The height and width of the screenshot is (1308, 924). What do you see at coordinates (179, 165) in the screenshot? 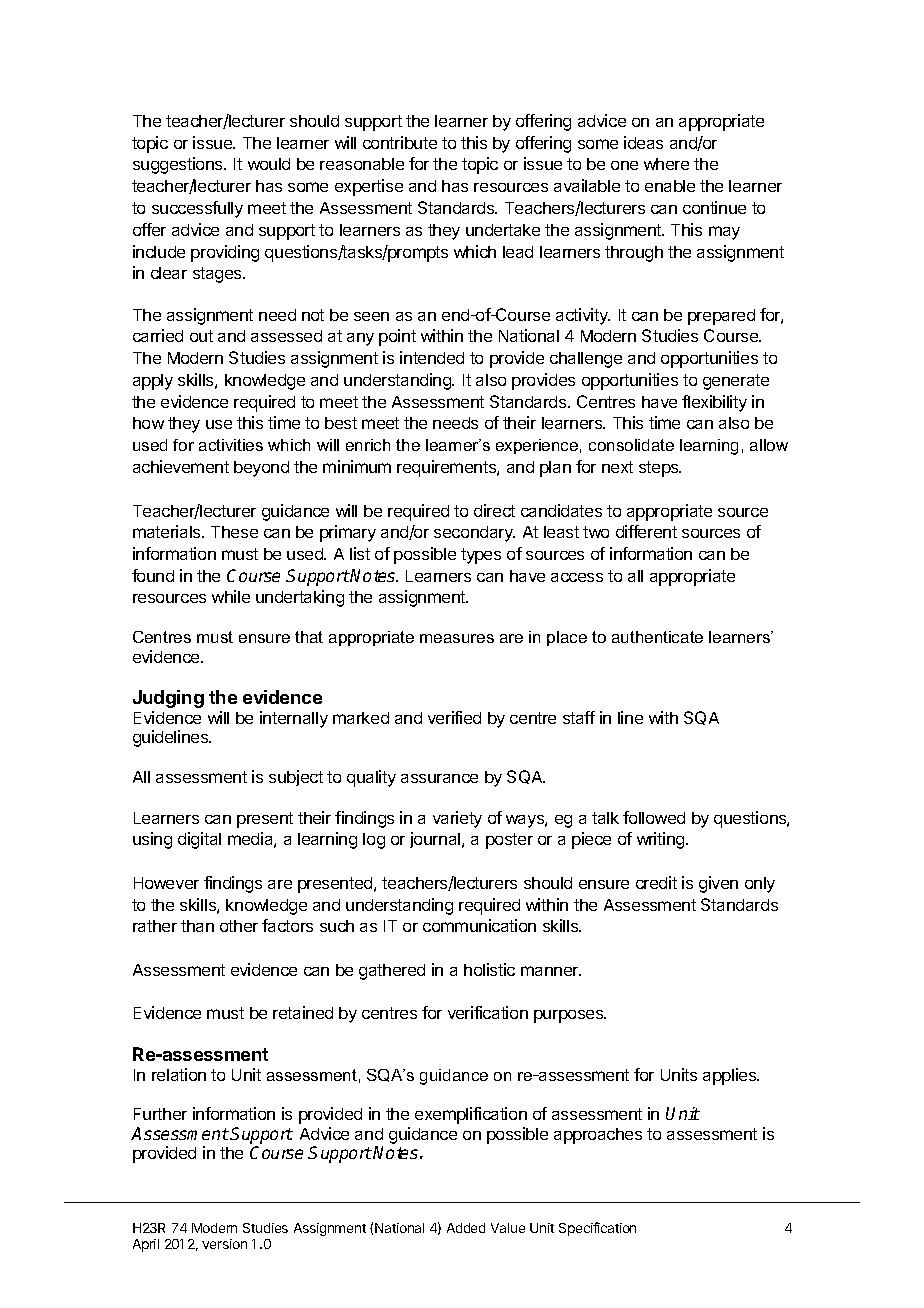
I see `suggestions` at bounding box center [179, 165].
